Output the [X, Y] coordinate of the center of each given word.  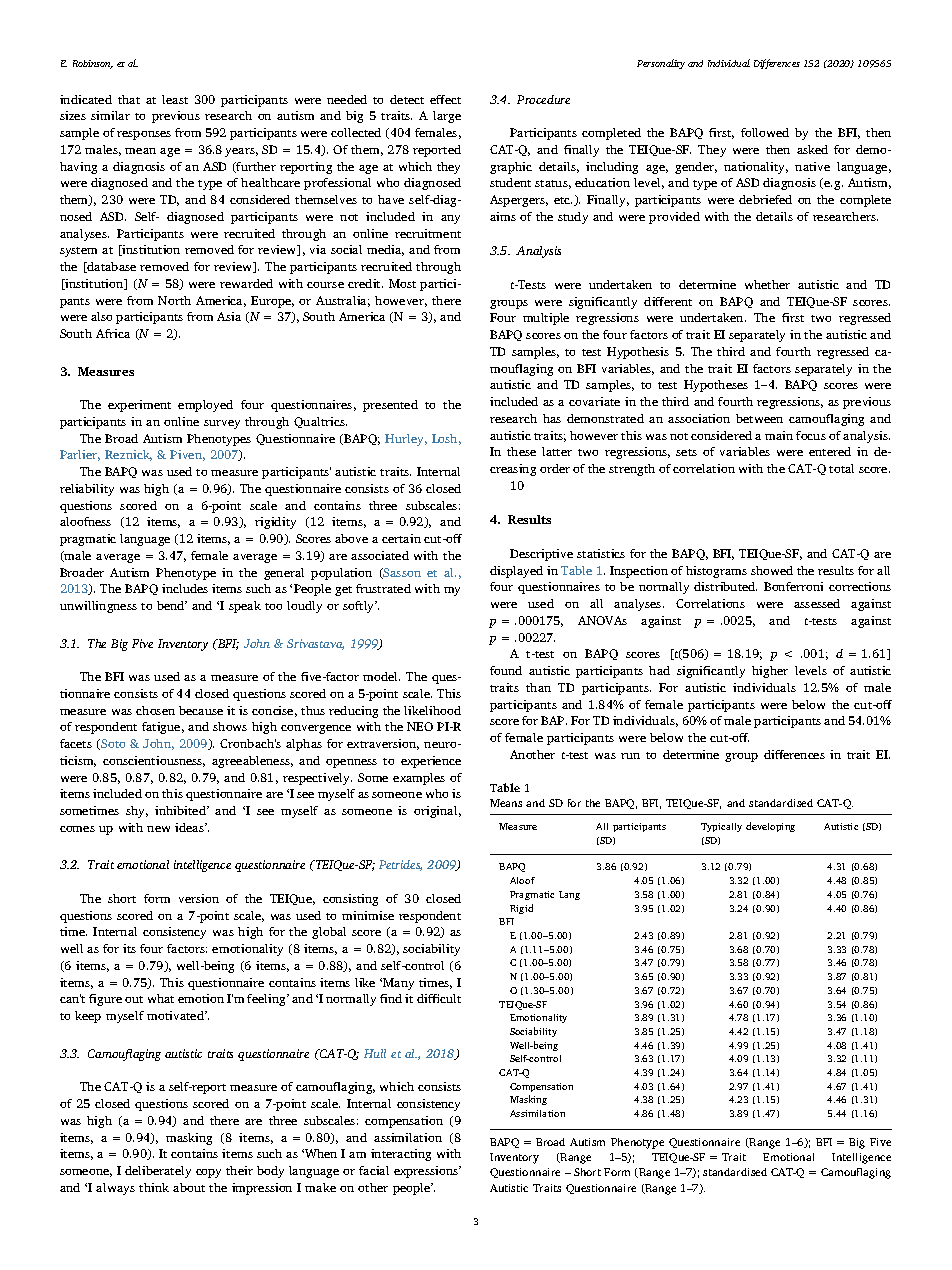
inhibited [181, 810]
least [175, 99]
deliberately [158, 1172]
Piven [187, 455]
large [447, 117]
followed [765, 132]
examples [419, 779]
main [779, 435]
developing [770, 827]
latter [557, 451]
